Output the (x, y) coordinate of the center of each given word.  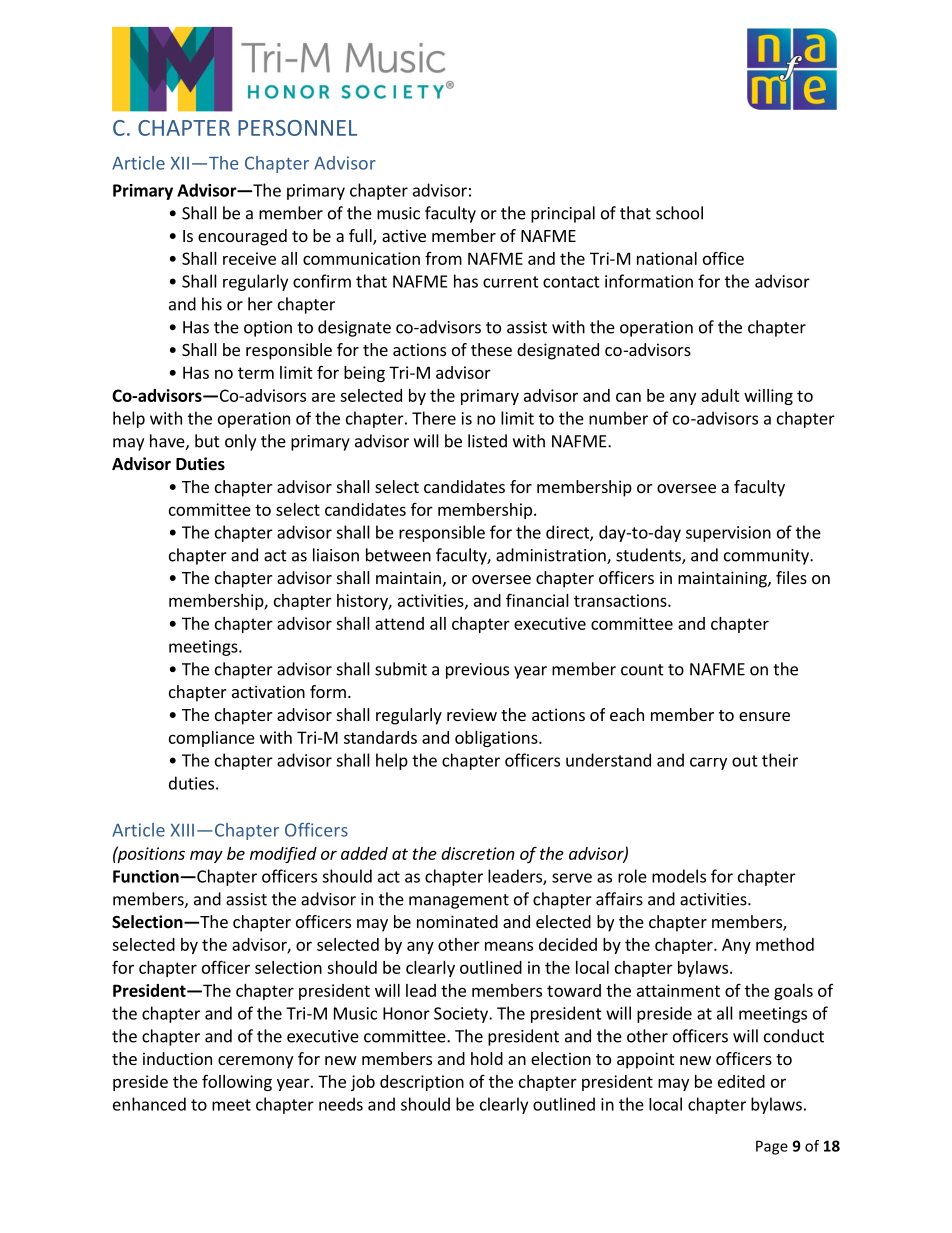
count (642, 670)
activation (268, 691)
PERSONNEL (297, 128)
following (237, 1082)
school (679, 213)
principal (563, 214)
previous (477, 671)
